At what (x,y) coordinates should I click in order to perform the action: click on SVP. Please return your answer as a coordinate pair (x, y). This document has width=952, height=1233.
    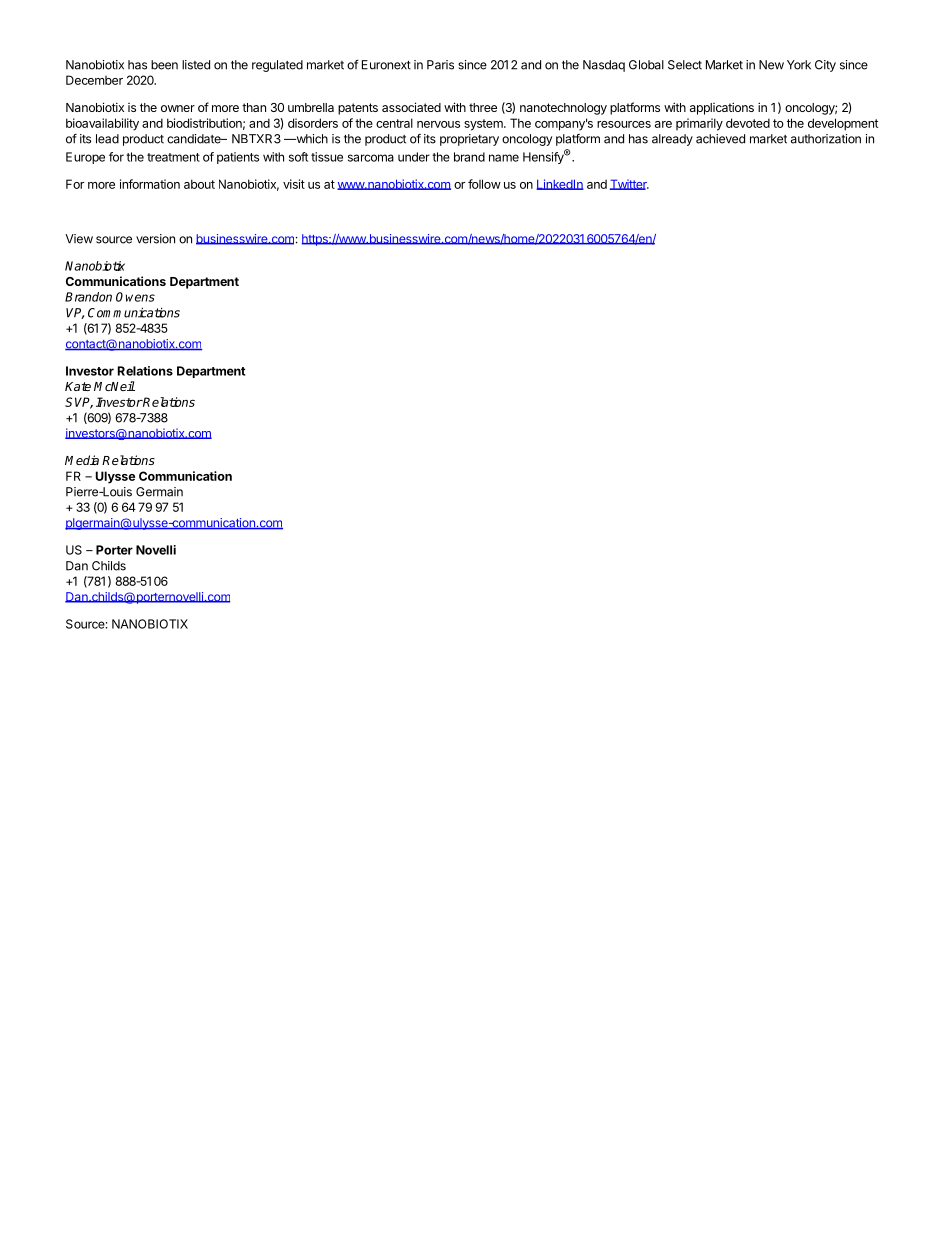
    Looking at the image, I should click on (79, 403).
